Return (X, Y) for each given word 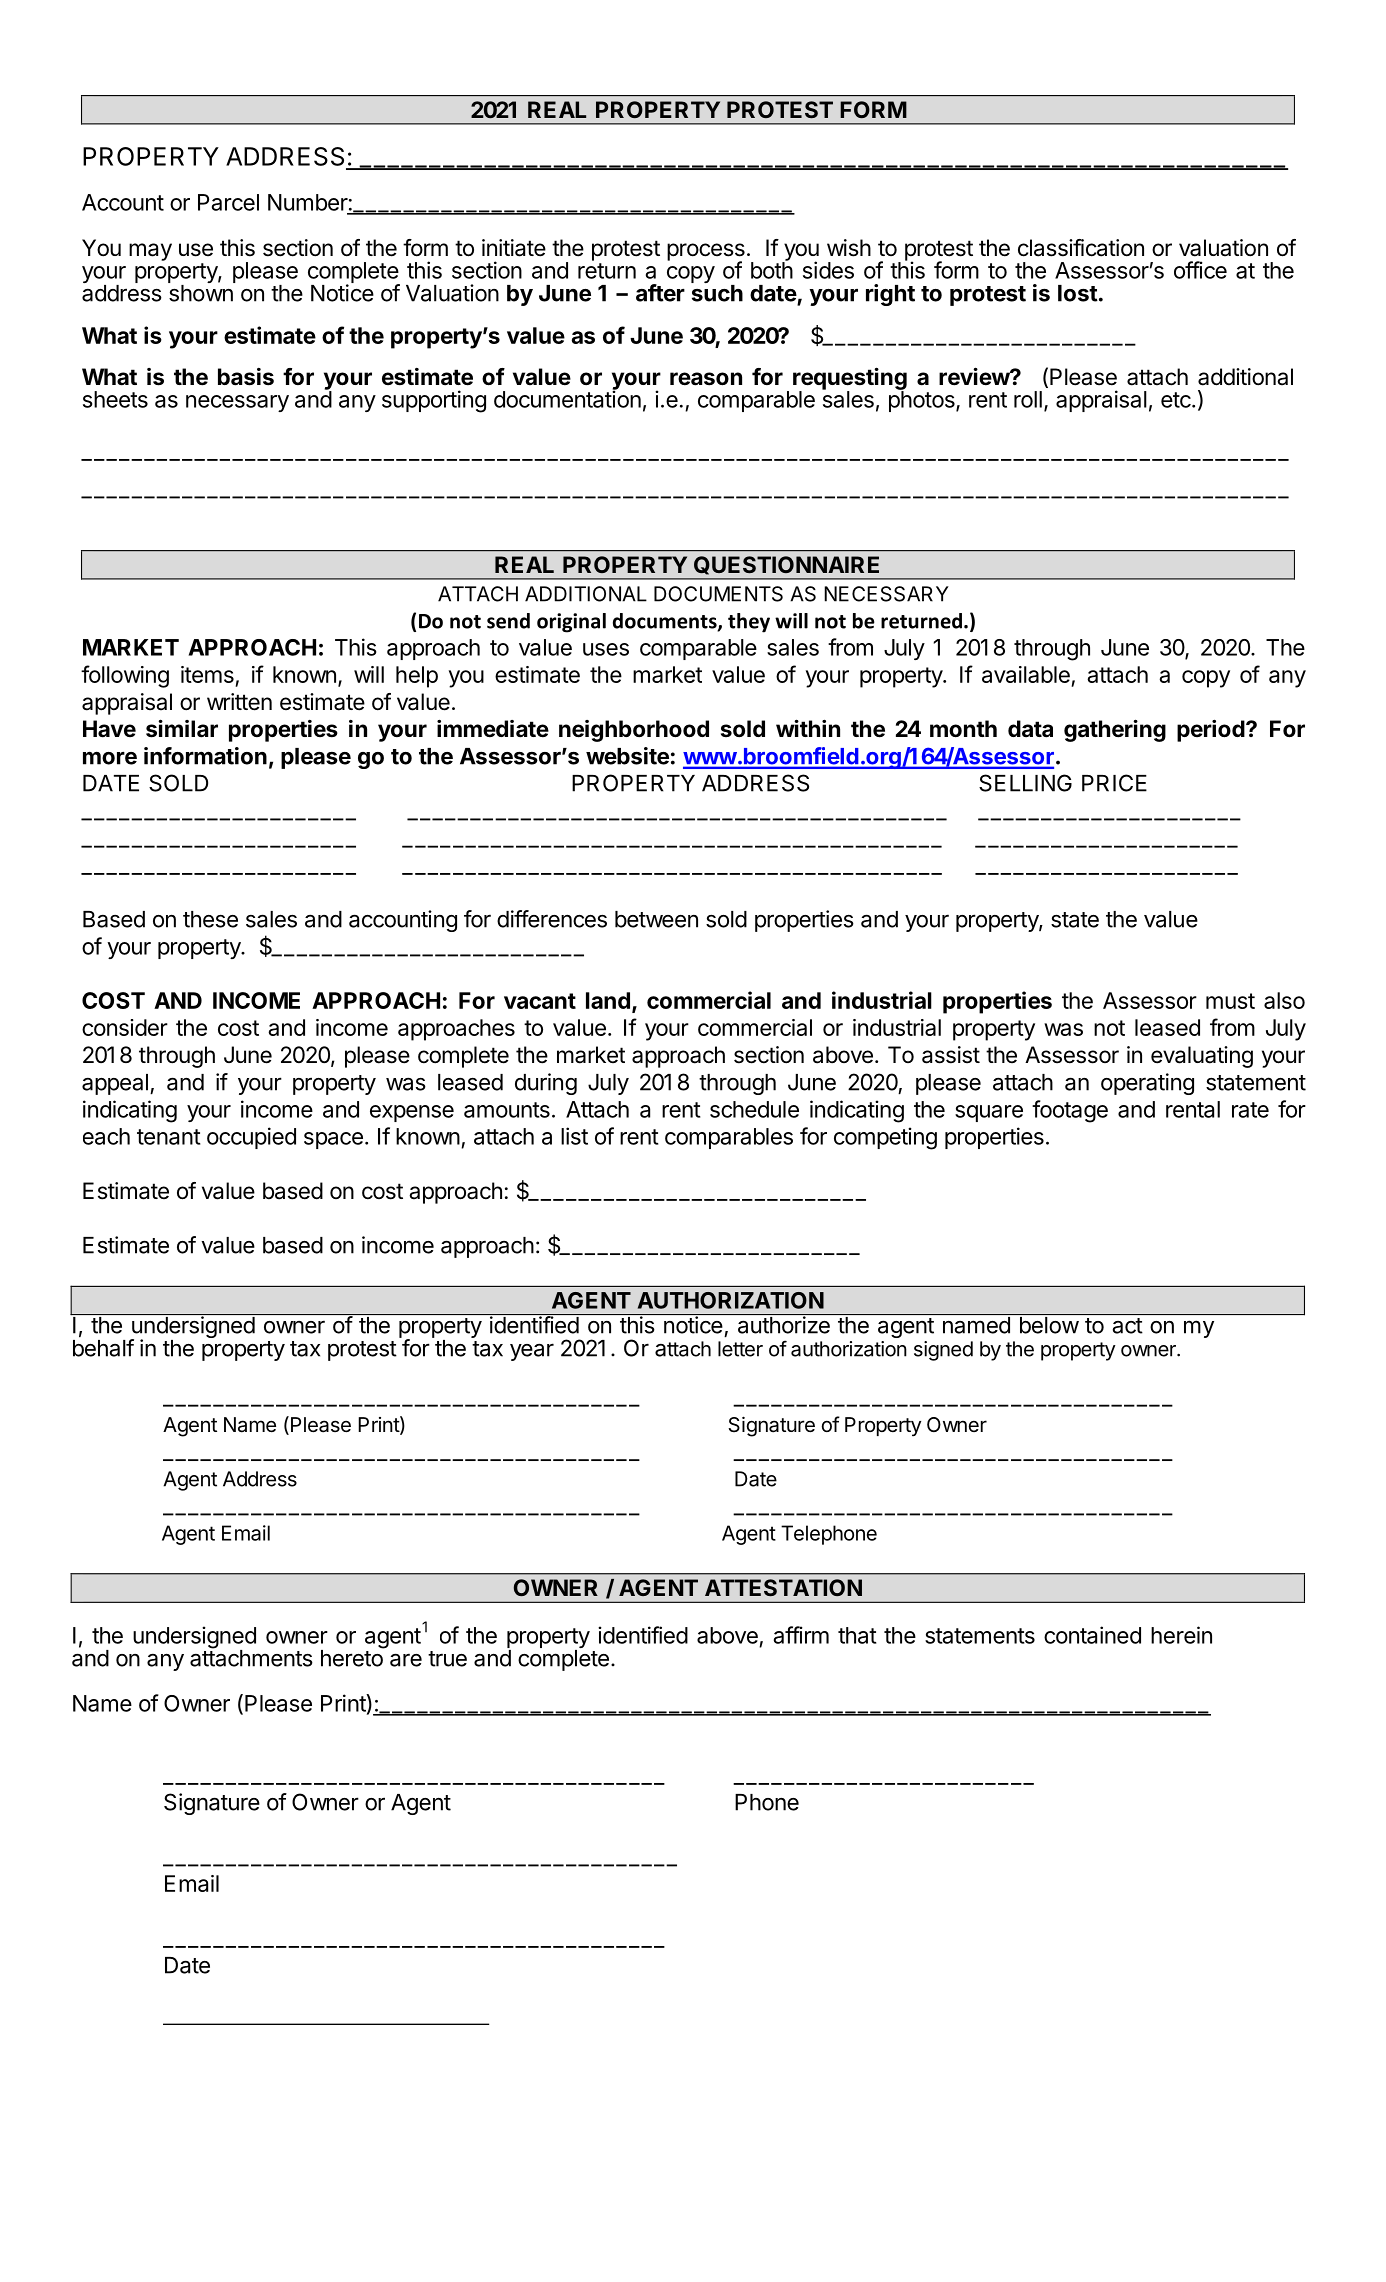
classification (1081, 248)
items (207, 674)
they (749, 623)
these (210, 919)
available (1026, 674)
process (706, 253)
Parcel (228, 202)
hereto (353, 1657)
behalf (103, 1347)
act (1127, 1326)
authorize (784, 1325)
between (656, 919)
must (1230, 1001)
